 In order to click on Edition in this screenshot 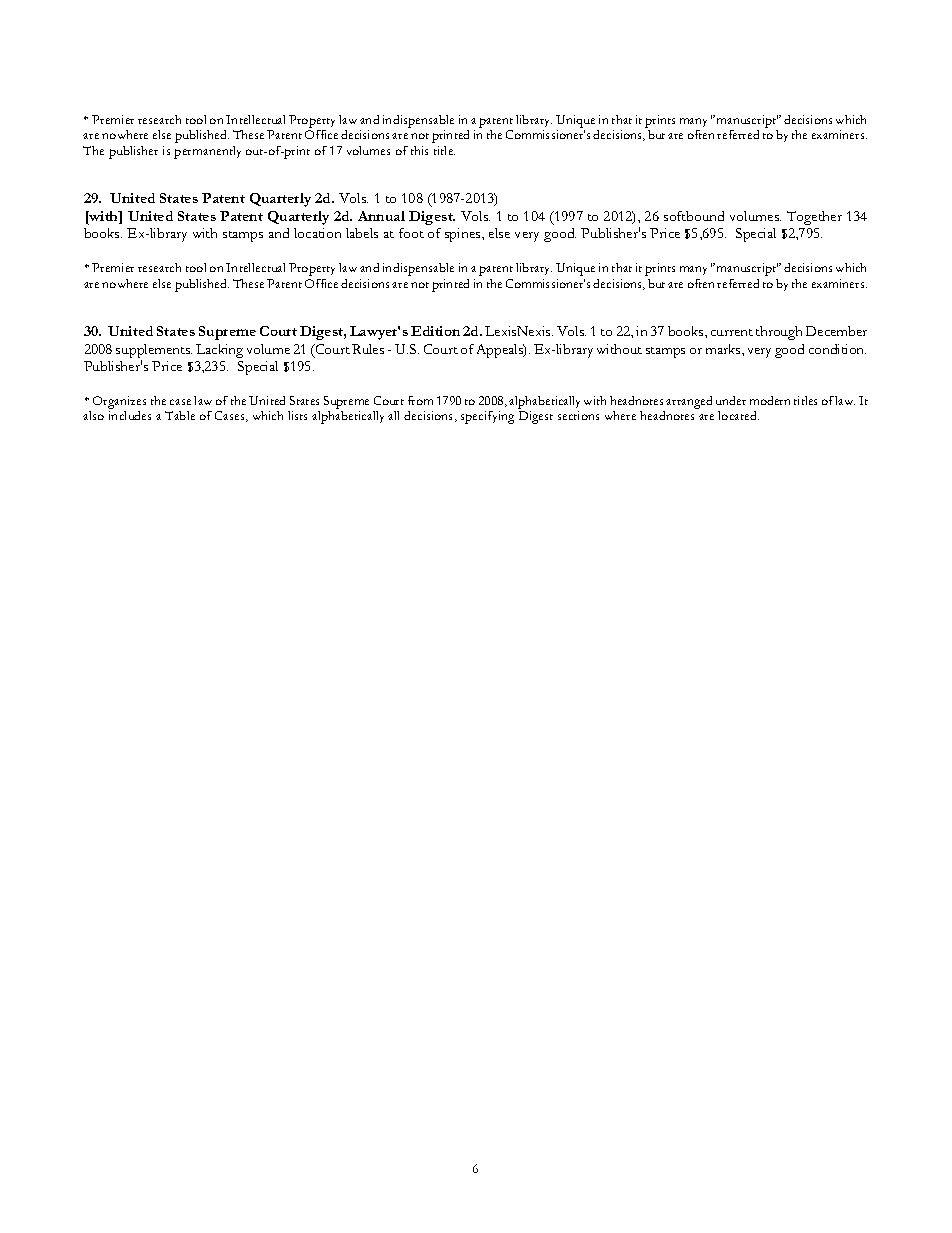, I will do `click(435, 331)`.
